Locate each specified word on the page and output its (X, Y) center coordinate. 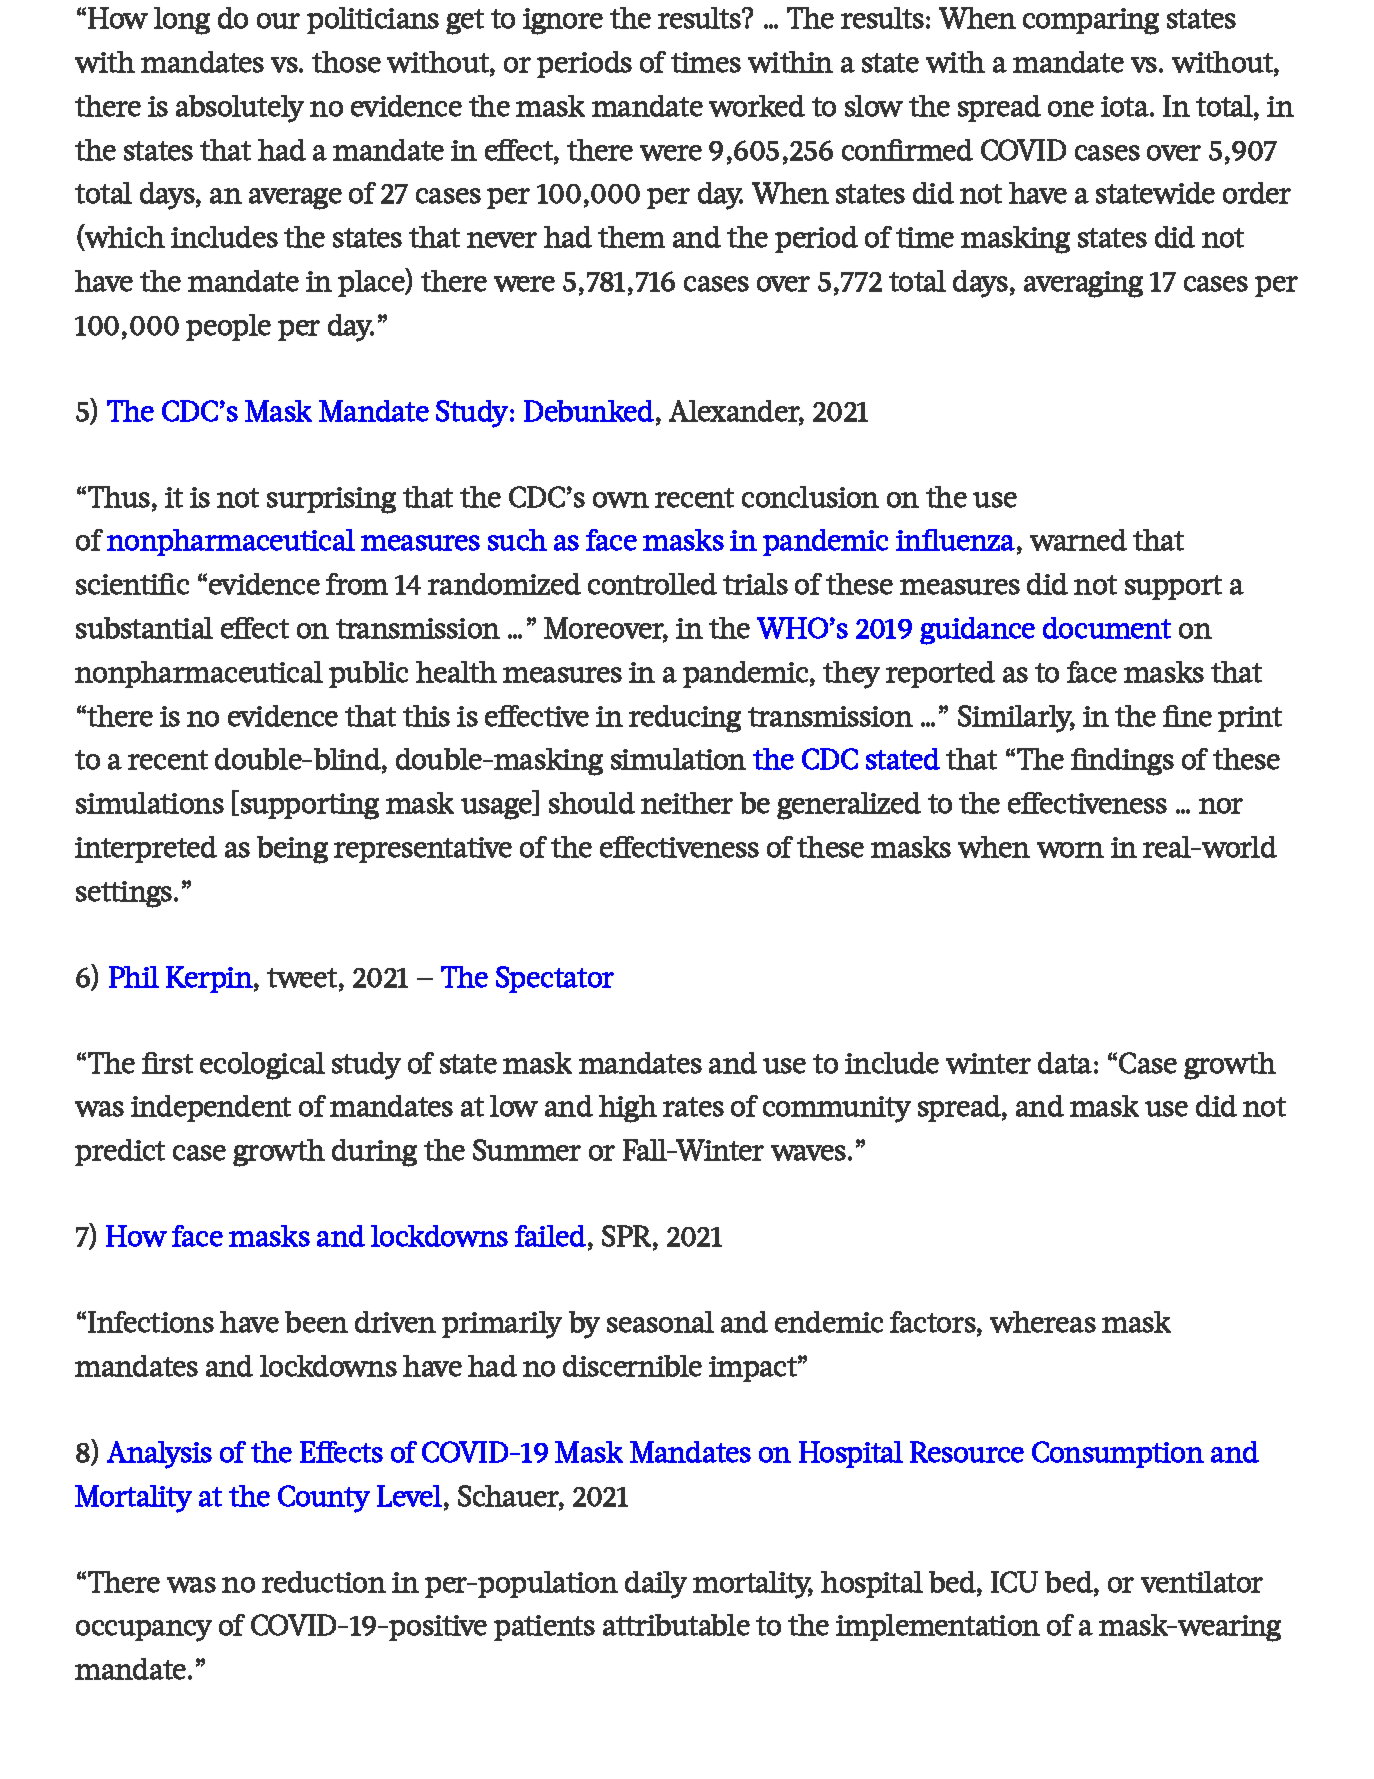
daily (656, 1585)
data (1065, 1063)
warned (1078, 540)
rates (693, 1107)
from (357, 584)
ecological (262, 1066)
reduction (324, 1582)
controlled (652, 584)
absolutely (240, 109)
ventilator (1202, 1582)
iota (1126, 106)
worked (757, 106)
